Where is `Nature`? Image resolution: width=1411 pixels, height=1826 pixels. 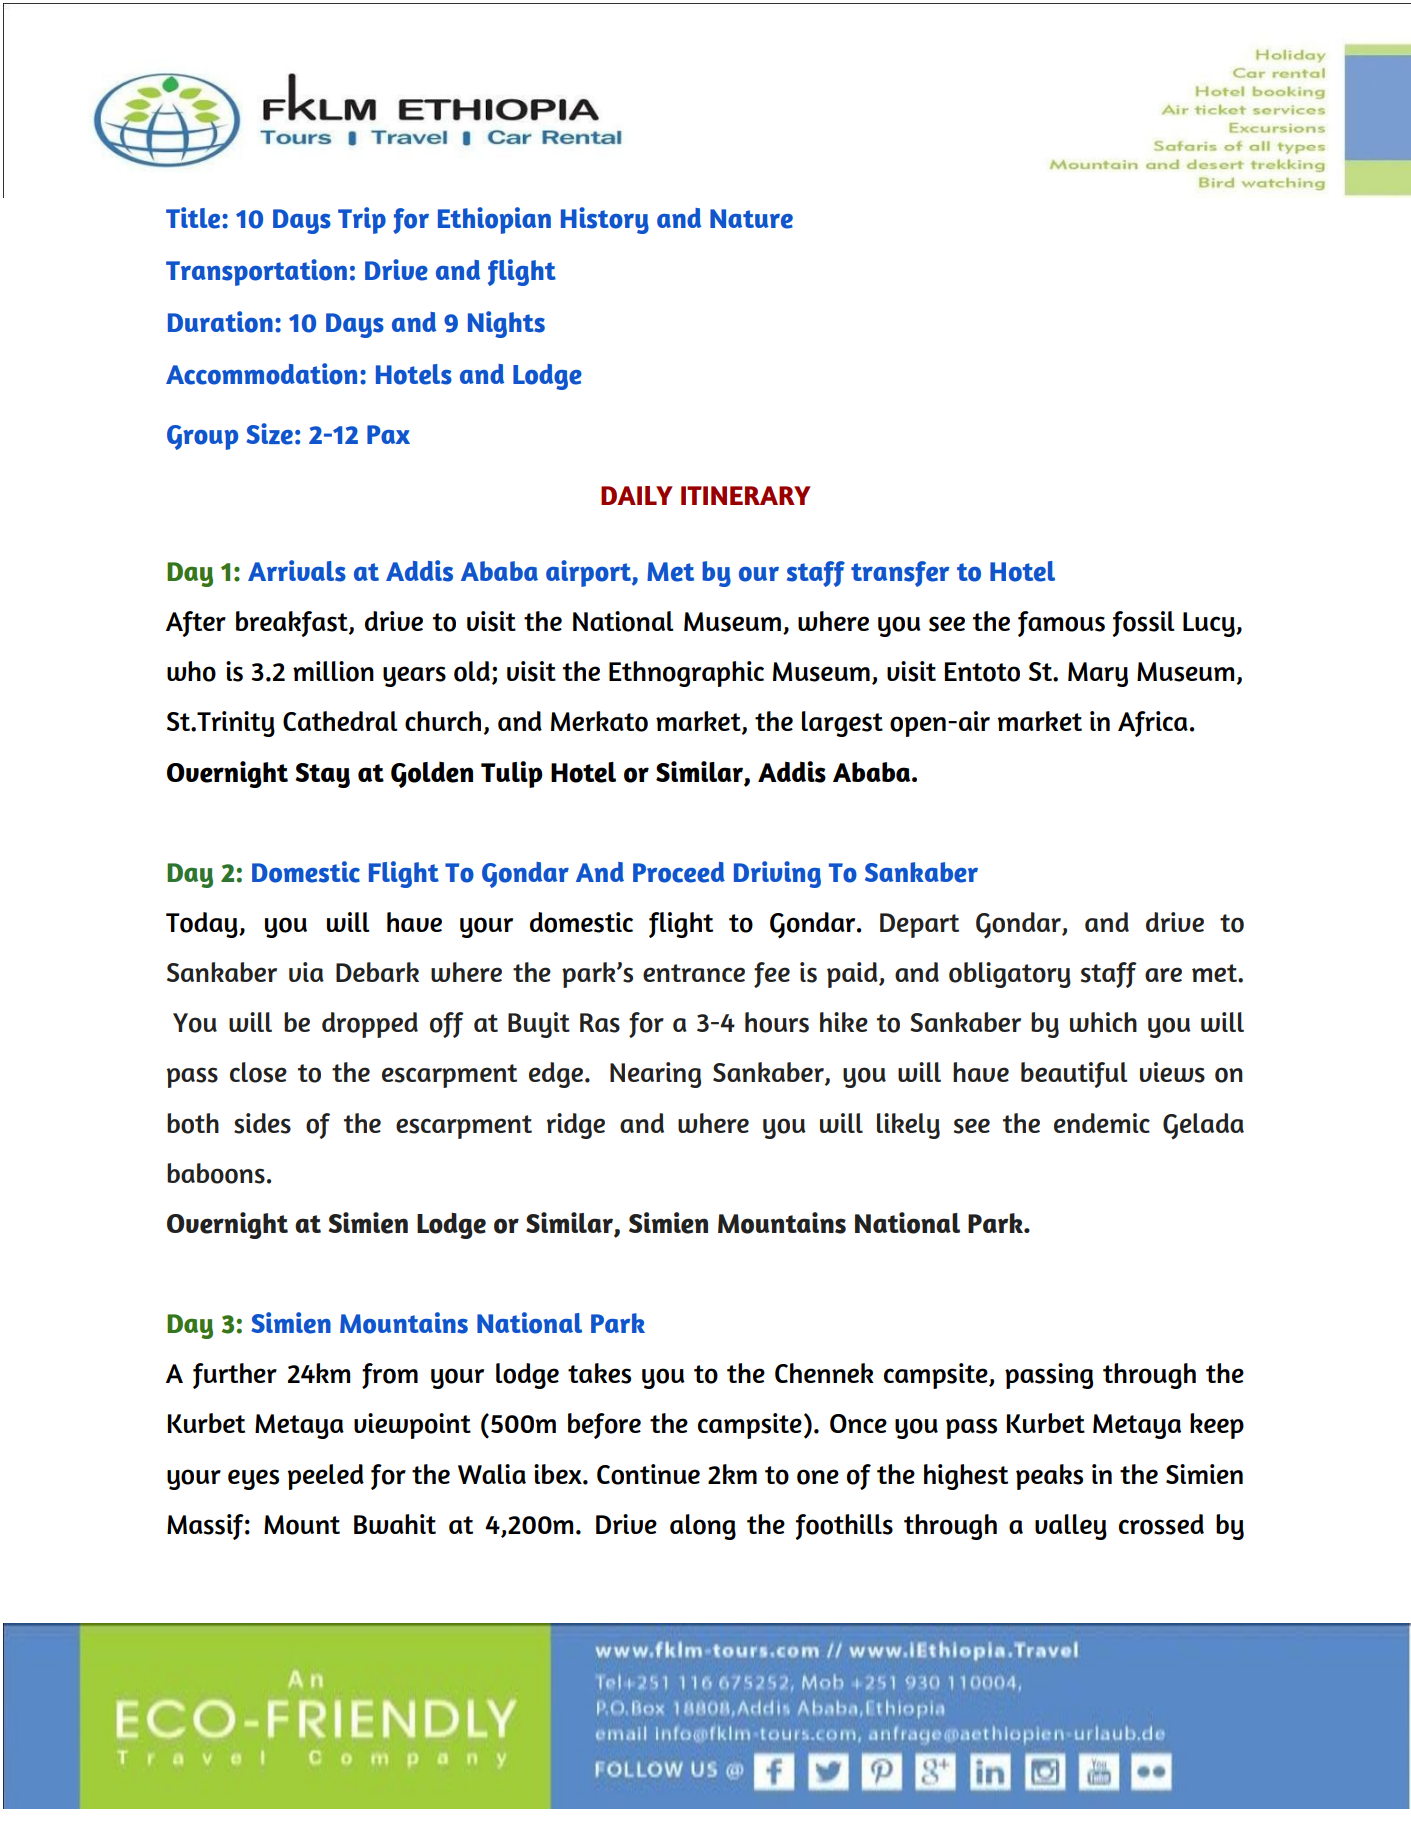 Nature is located at coordinates (751, 219).
